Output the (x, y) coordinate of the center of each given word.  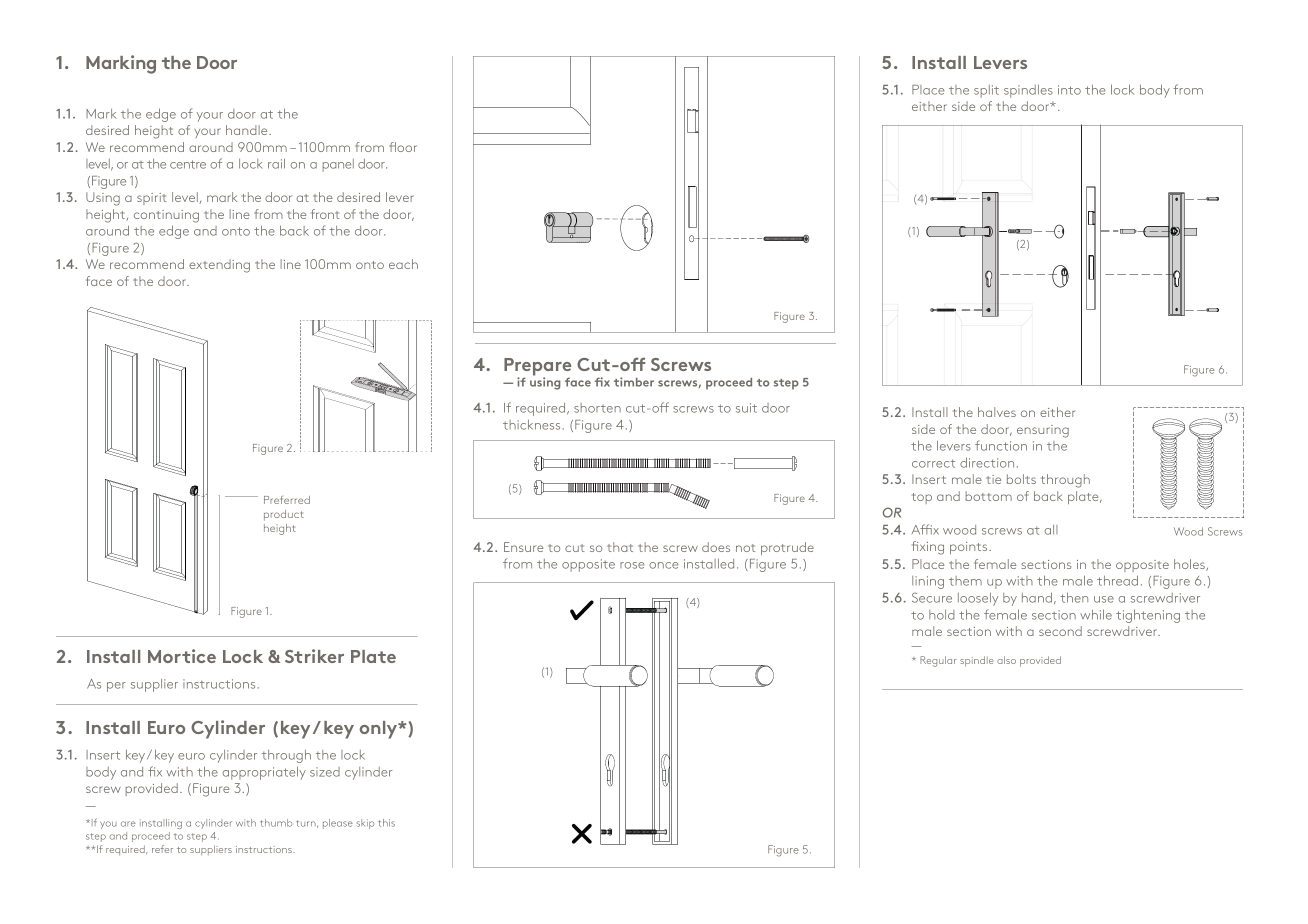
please (338, 824)
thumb (276, 823)
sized (325, 772)
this (386, 823)
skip (365, 824)
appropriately (264, 773)
